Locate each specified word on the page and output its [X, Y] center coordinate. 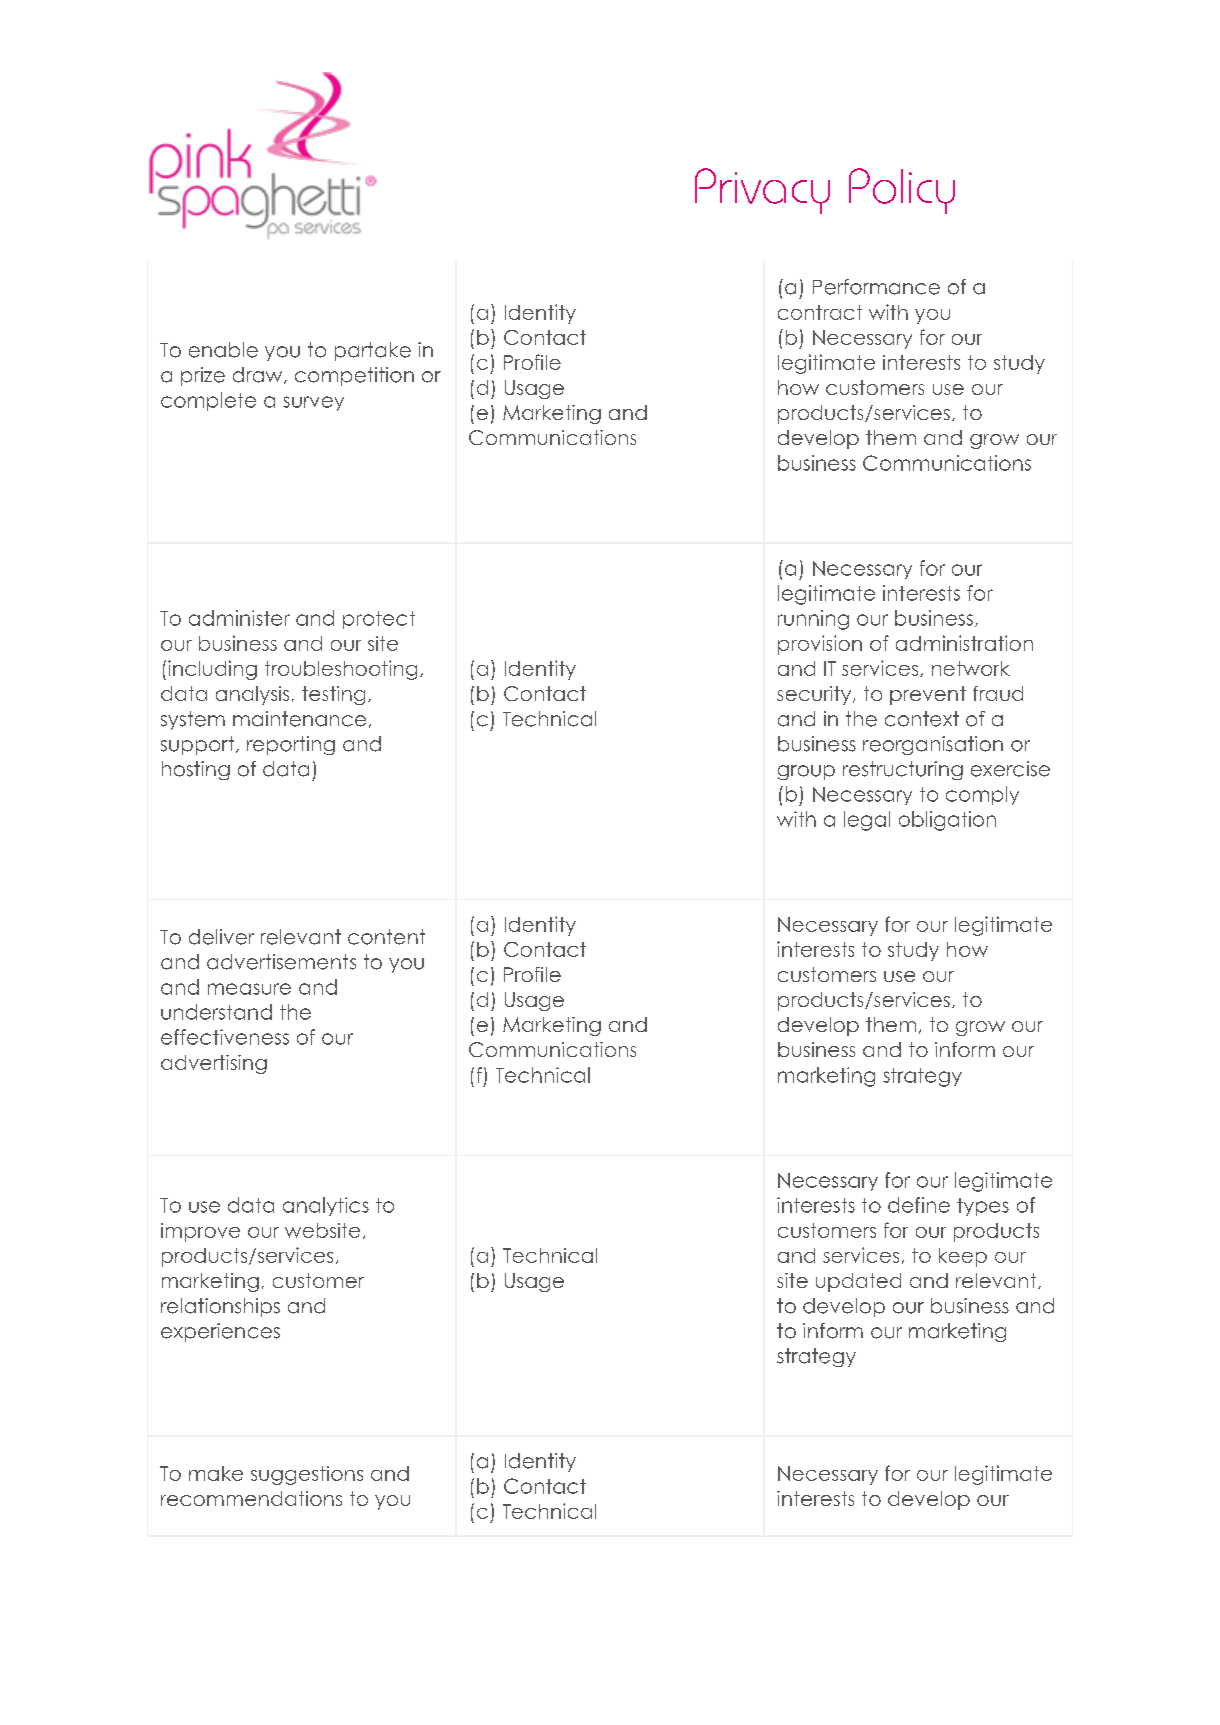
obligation [947, 821]
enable [223, 350]
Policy [902, 191]
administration [964, 643]
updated [858, 1282]
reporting [291, 745]
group [806, 772]
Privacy [762, 191]
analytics [326, 1206]
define [919, 1205]
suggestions [307, 1475]
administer [239, 618]
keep [963, 1257]
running [813, 620]
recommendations [251, 1498]
